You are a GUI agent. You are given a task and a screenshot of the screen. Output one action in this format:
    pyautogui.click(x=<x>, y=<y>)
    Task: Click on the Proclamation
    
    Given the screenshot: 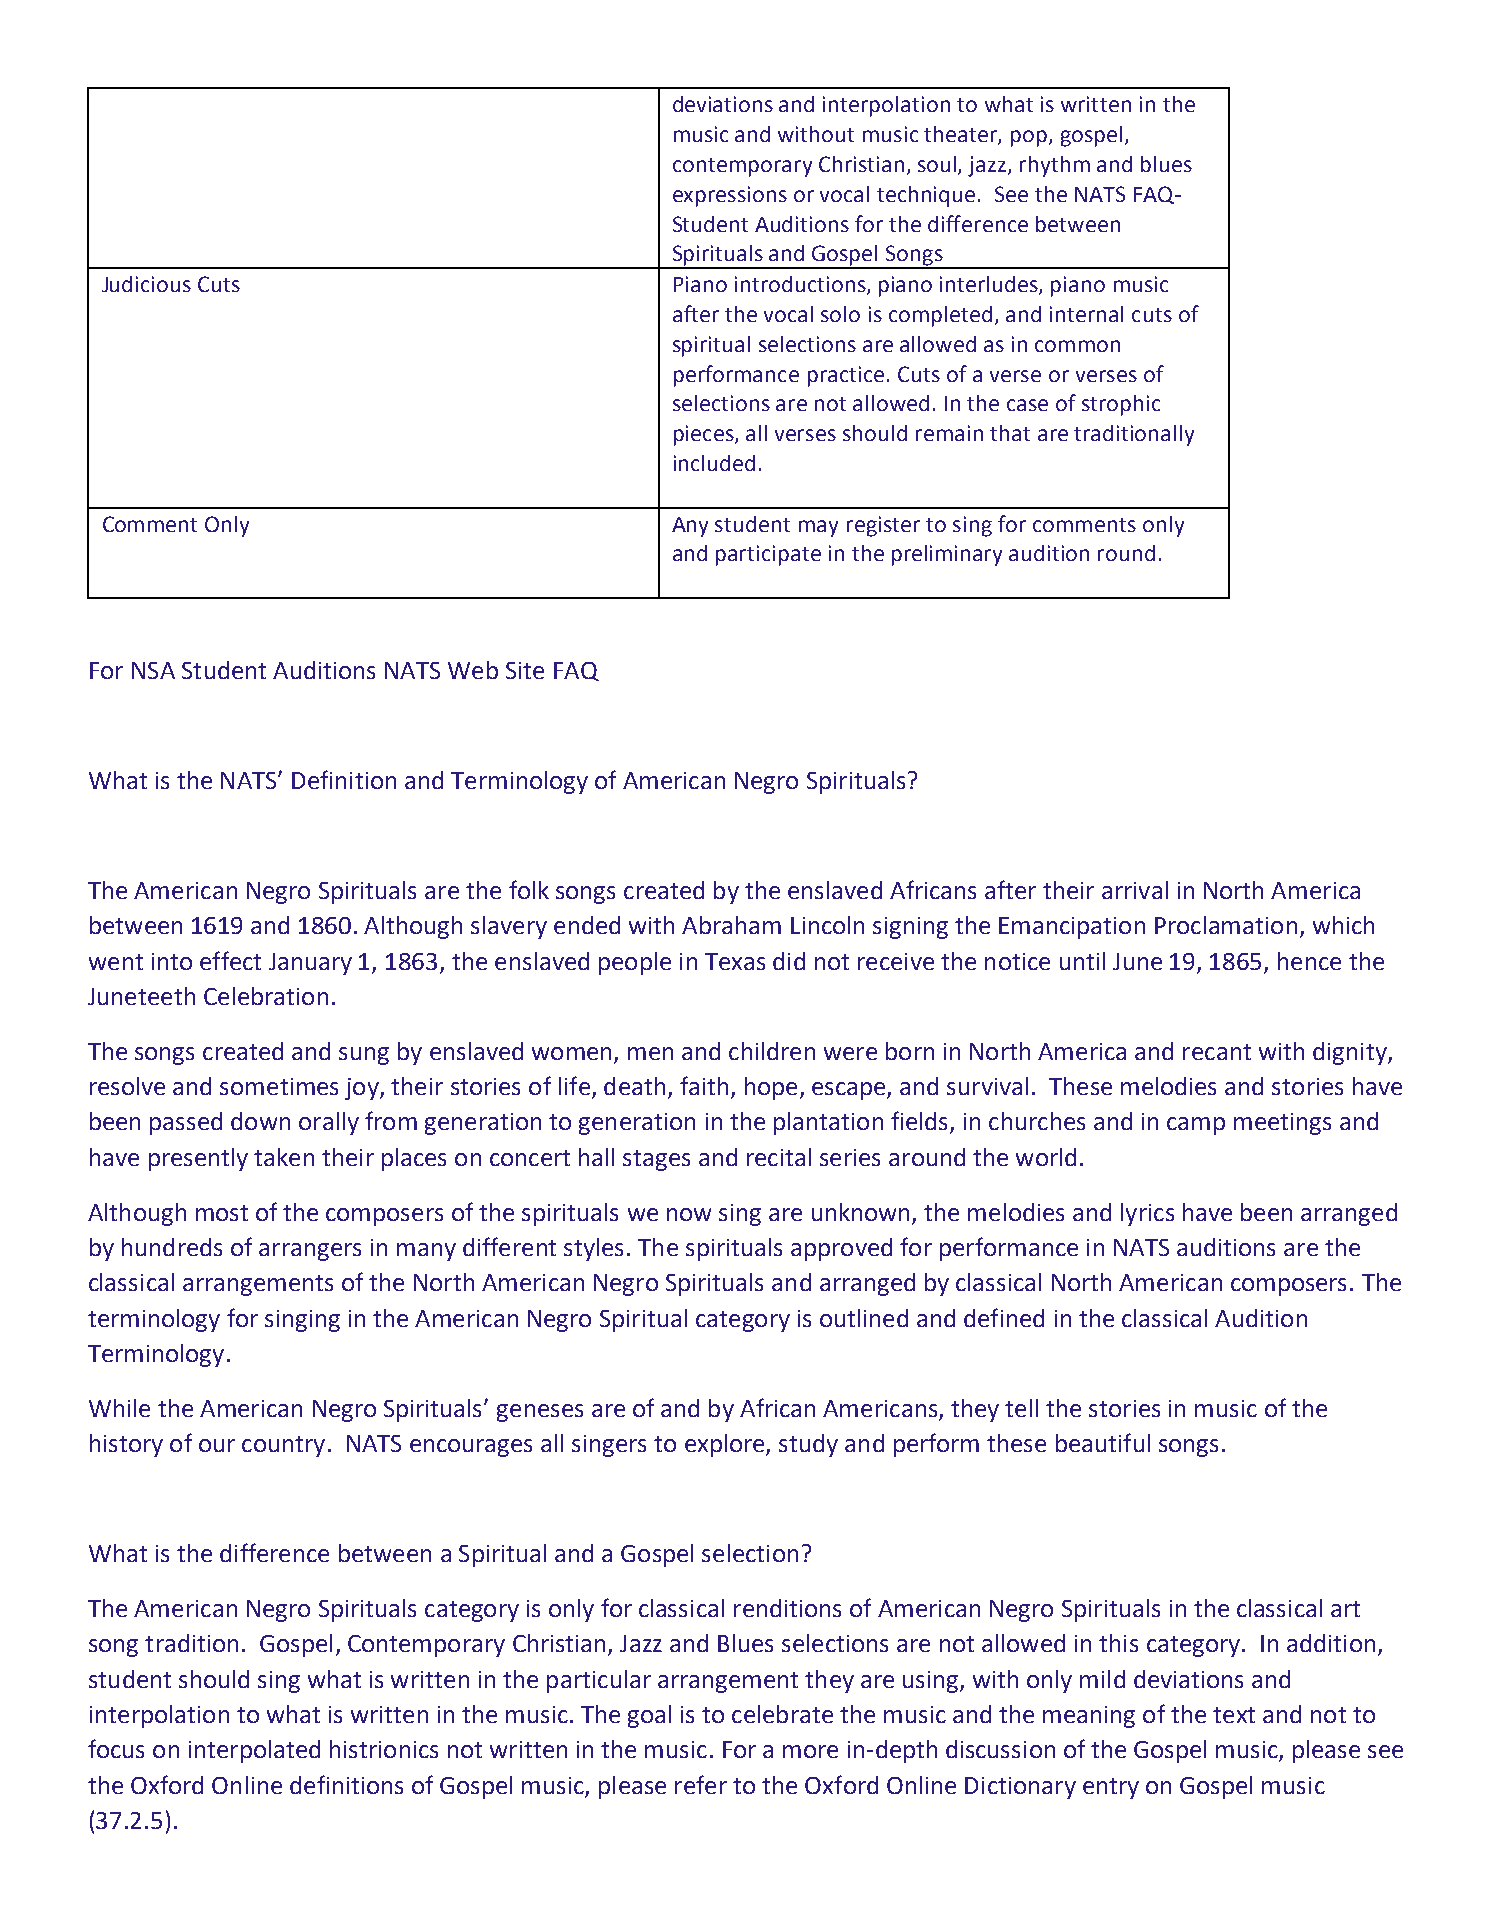 What is the action you would take?
    pyautogui.click(x=1226, y=925)
